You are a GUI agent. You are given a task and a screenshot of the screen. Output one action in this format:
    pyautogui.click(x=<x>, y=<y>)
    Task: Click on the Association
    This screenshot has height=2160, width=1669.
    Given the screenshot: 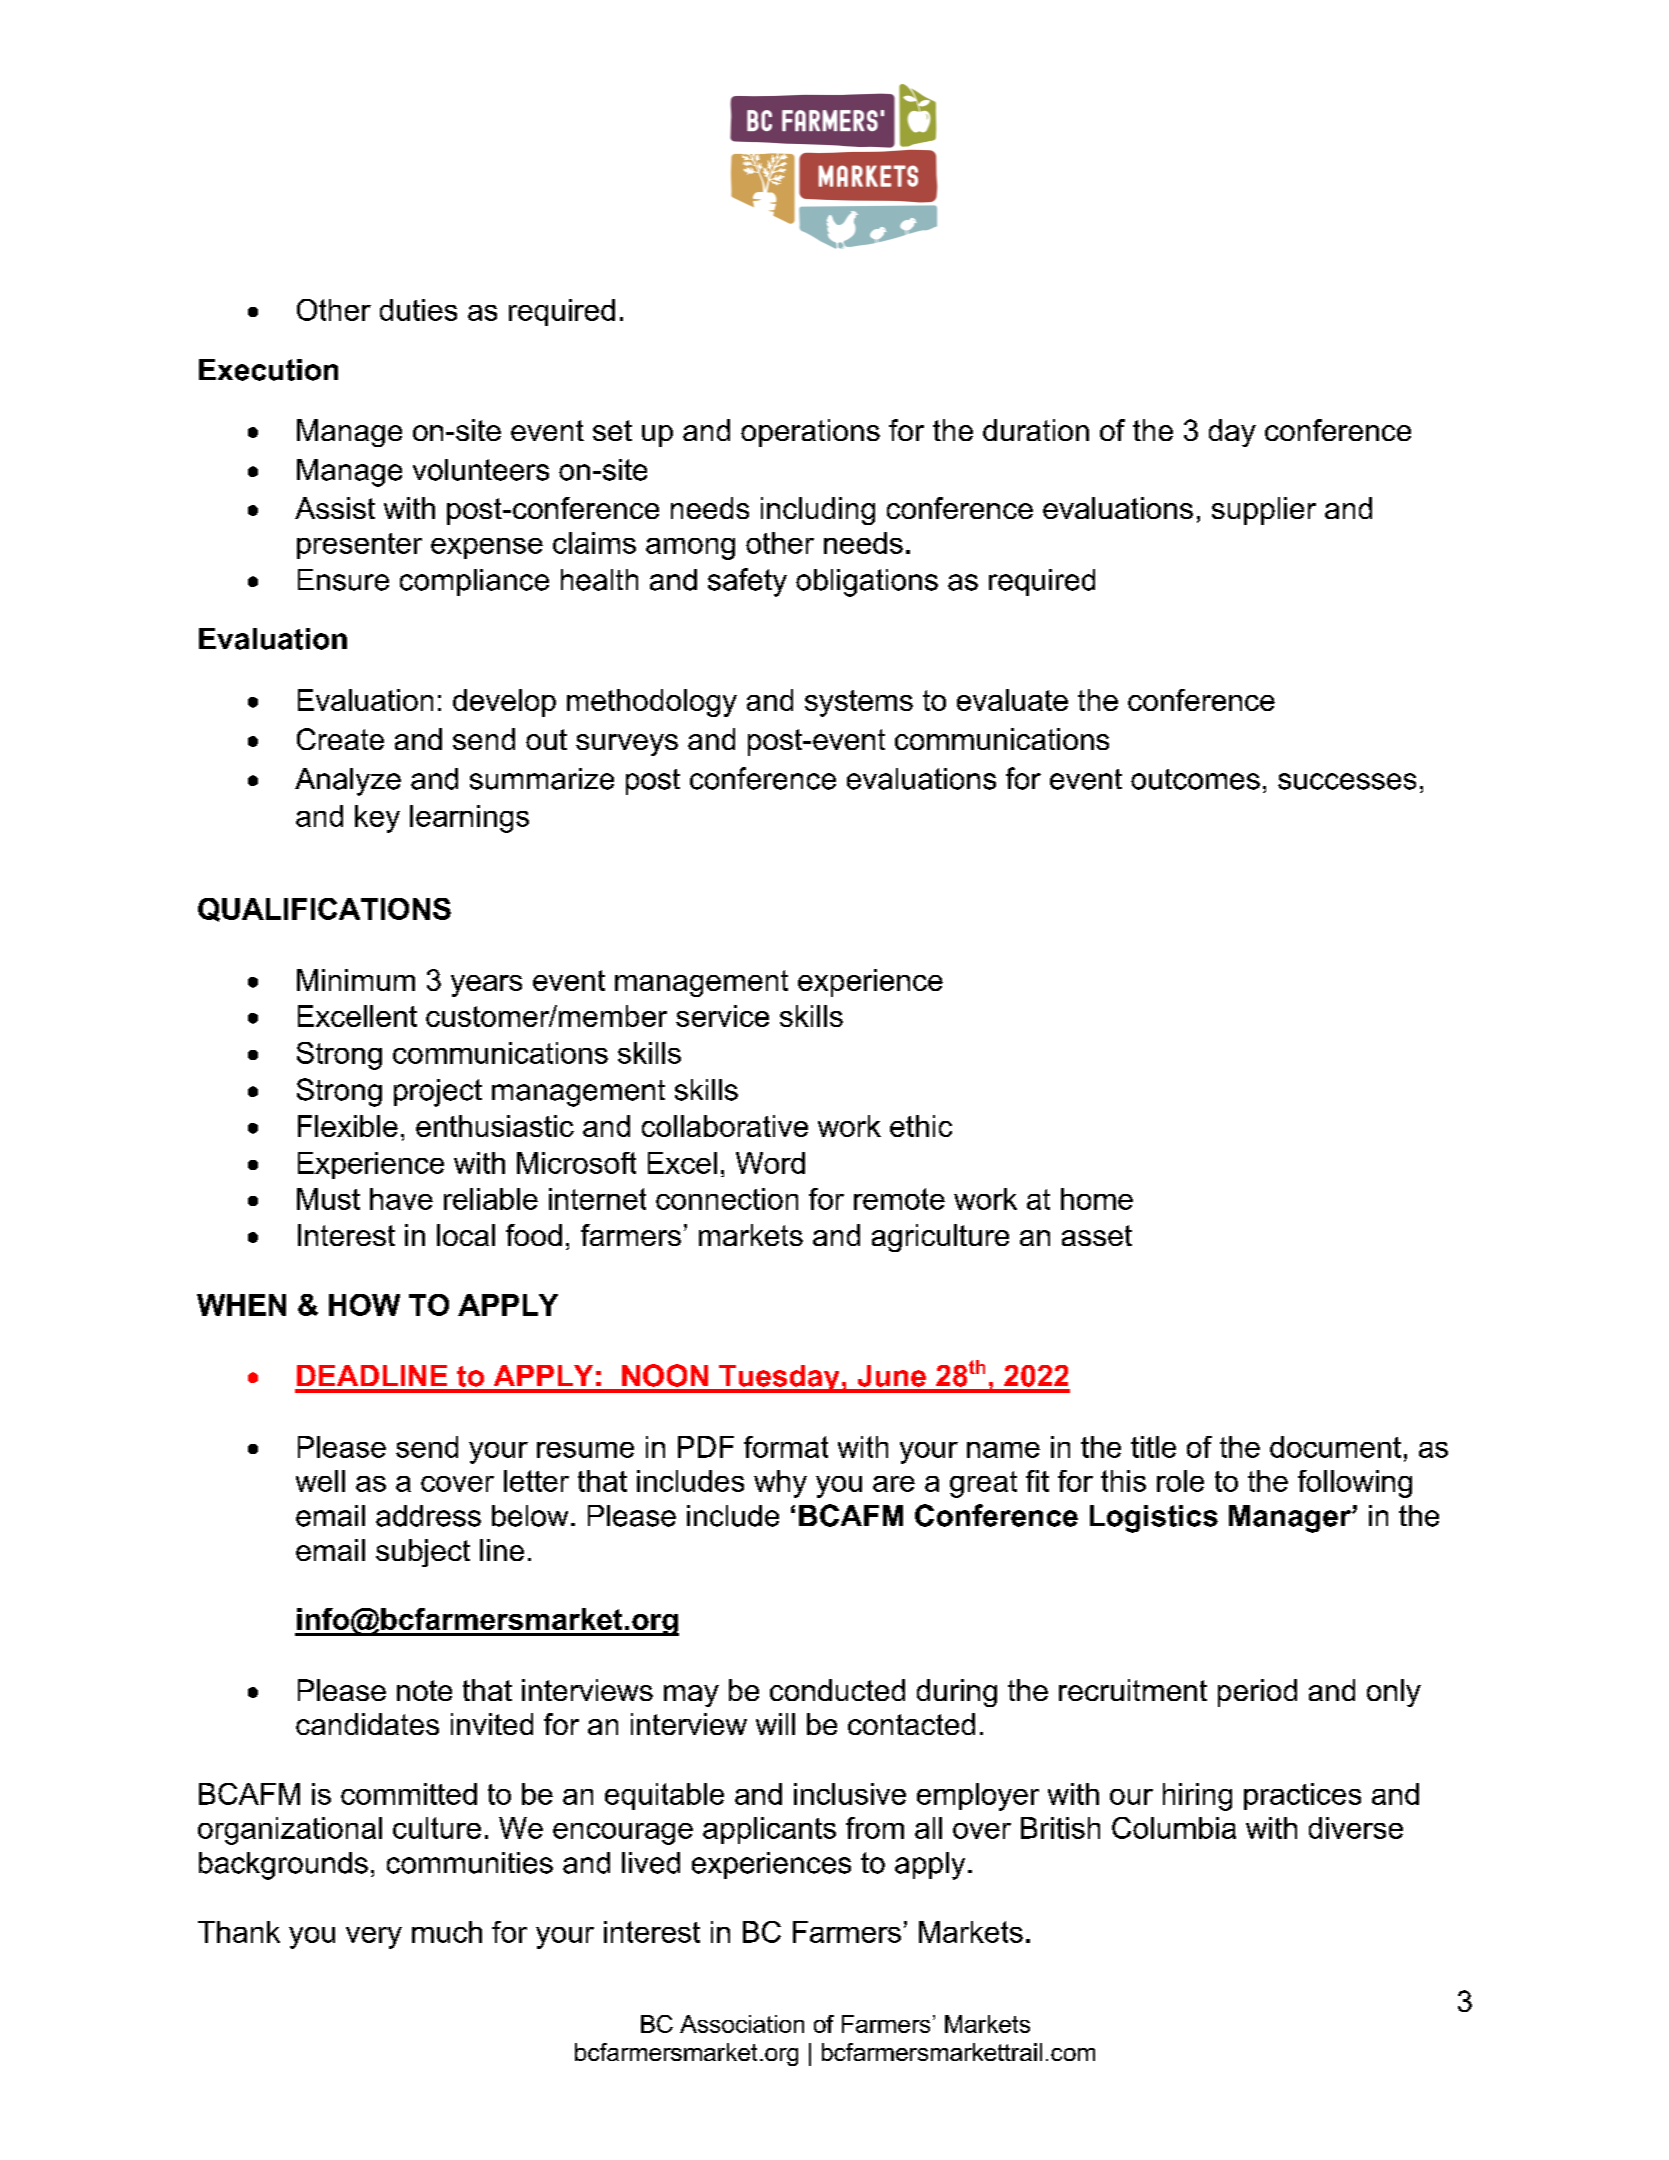 What is the action you would take?
    pyautogui.click(x=742, y=2024)
